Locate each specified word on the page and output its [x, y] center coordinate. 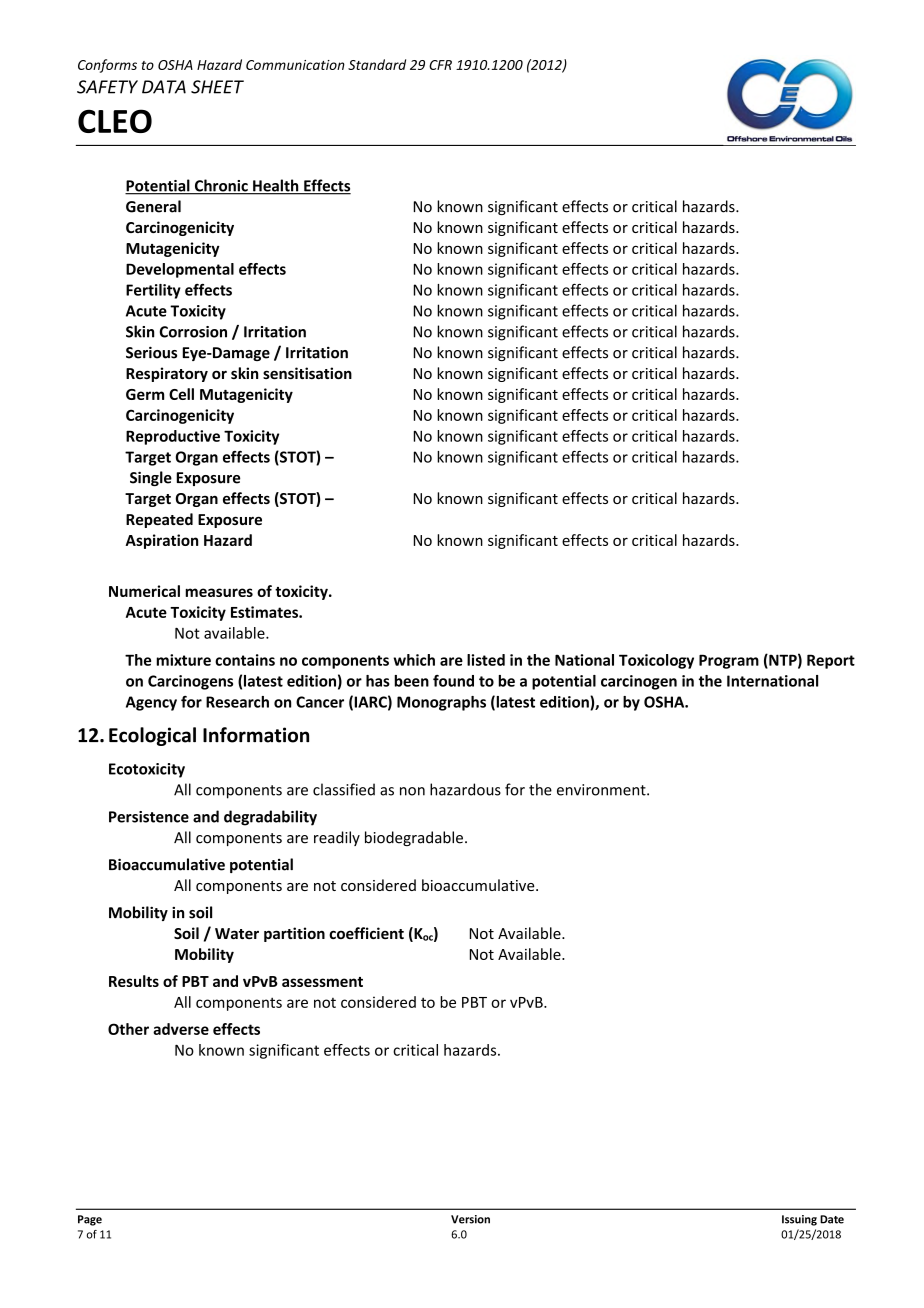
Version [470, 1219]
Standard [377, 64]
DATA [164, 87]
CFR [440, 65]
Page [90, 1220]
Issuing [799, 1220]
